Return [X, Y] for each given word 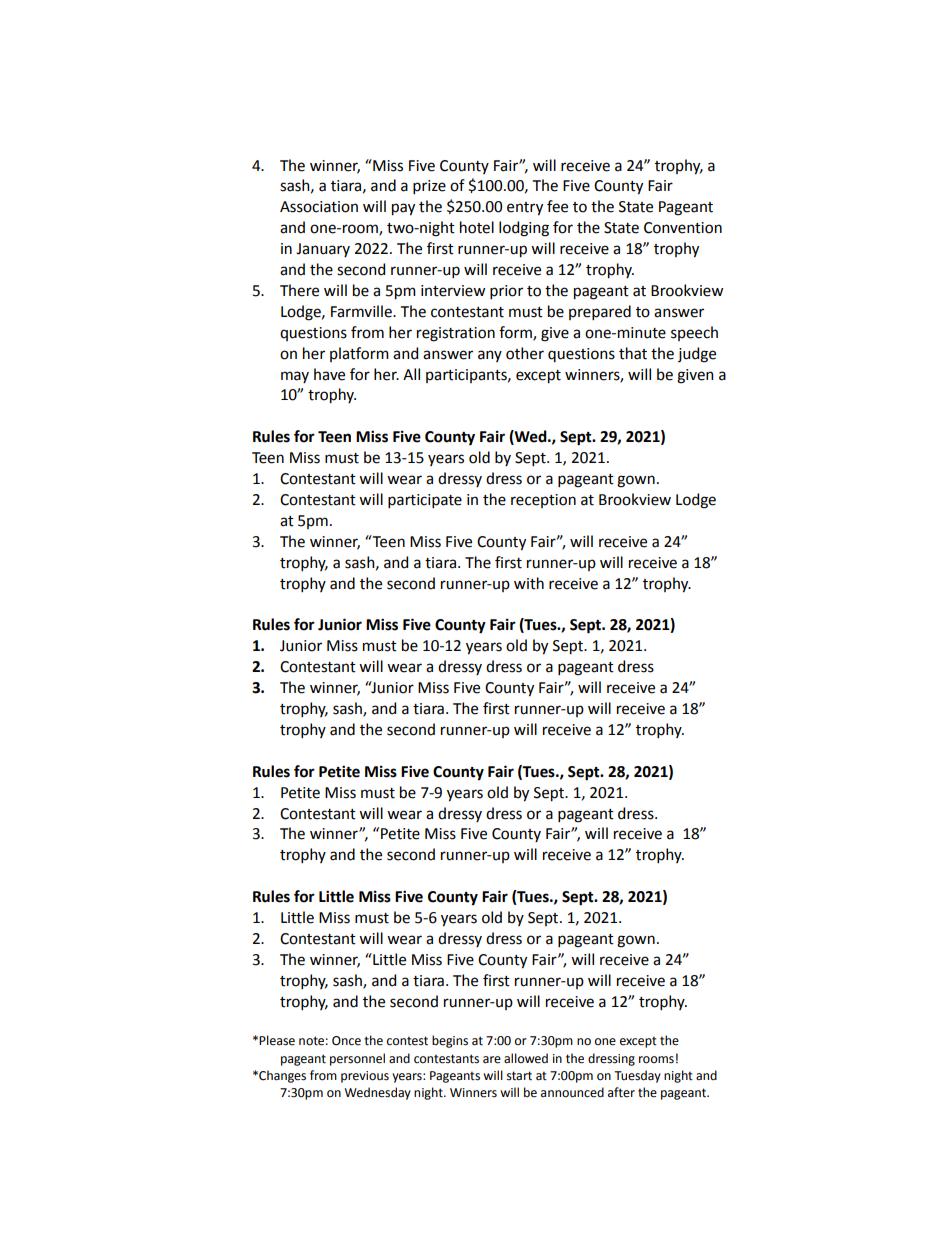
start [519, 1076]
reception [543, 501]
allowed [526, 1058]
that [633, 353]
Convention [683, 228]
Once [346, 1041]
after [621, 1092]
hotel [477, 227]
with [529, 583]
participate [425, 501]
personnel [357, 1059]
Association [319, 207]
